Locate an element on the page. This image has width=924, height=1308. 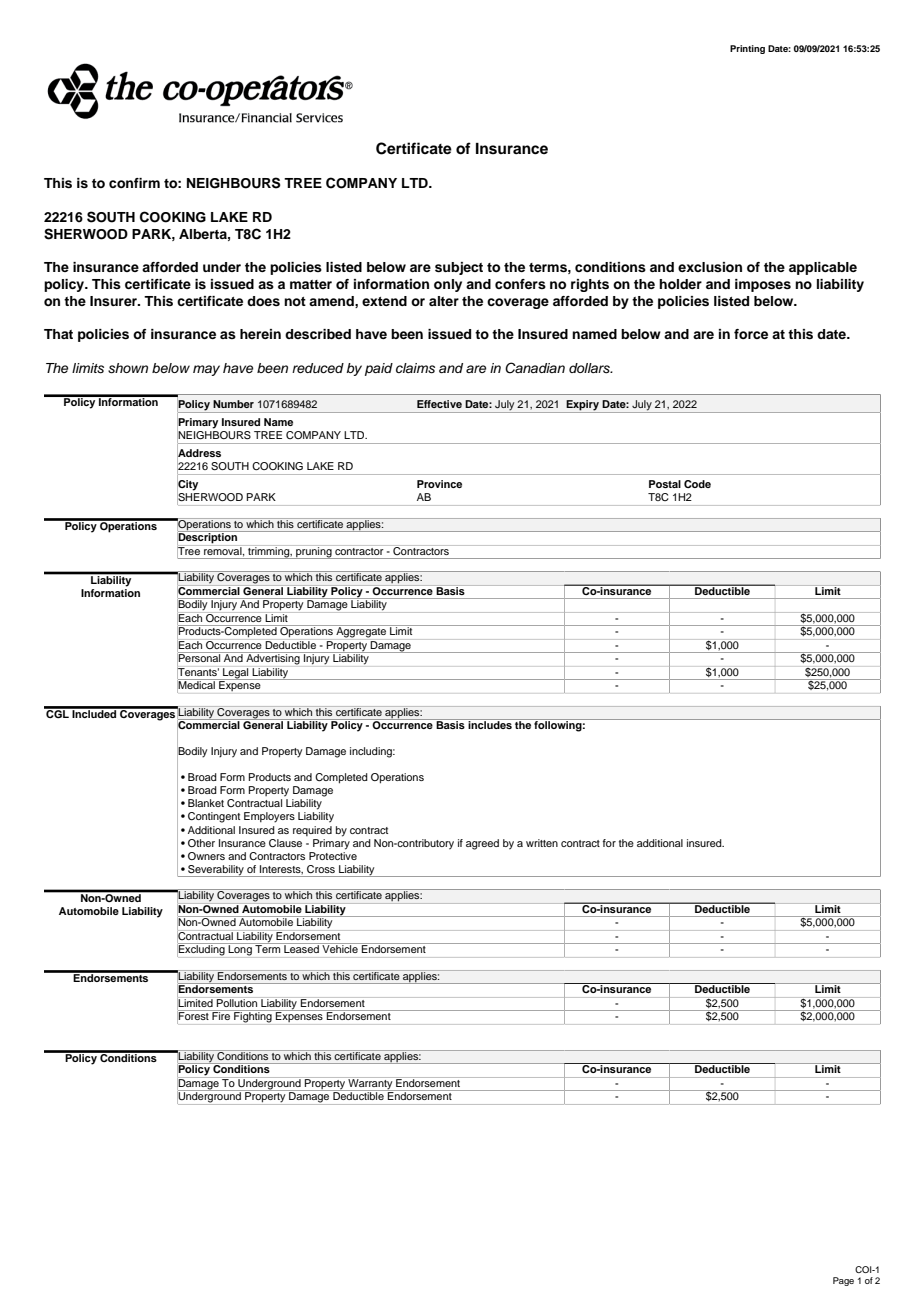
Fighting is located at coordinates (253, 1016).
